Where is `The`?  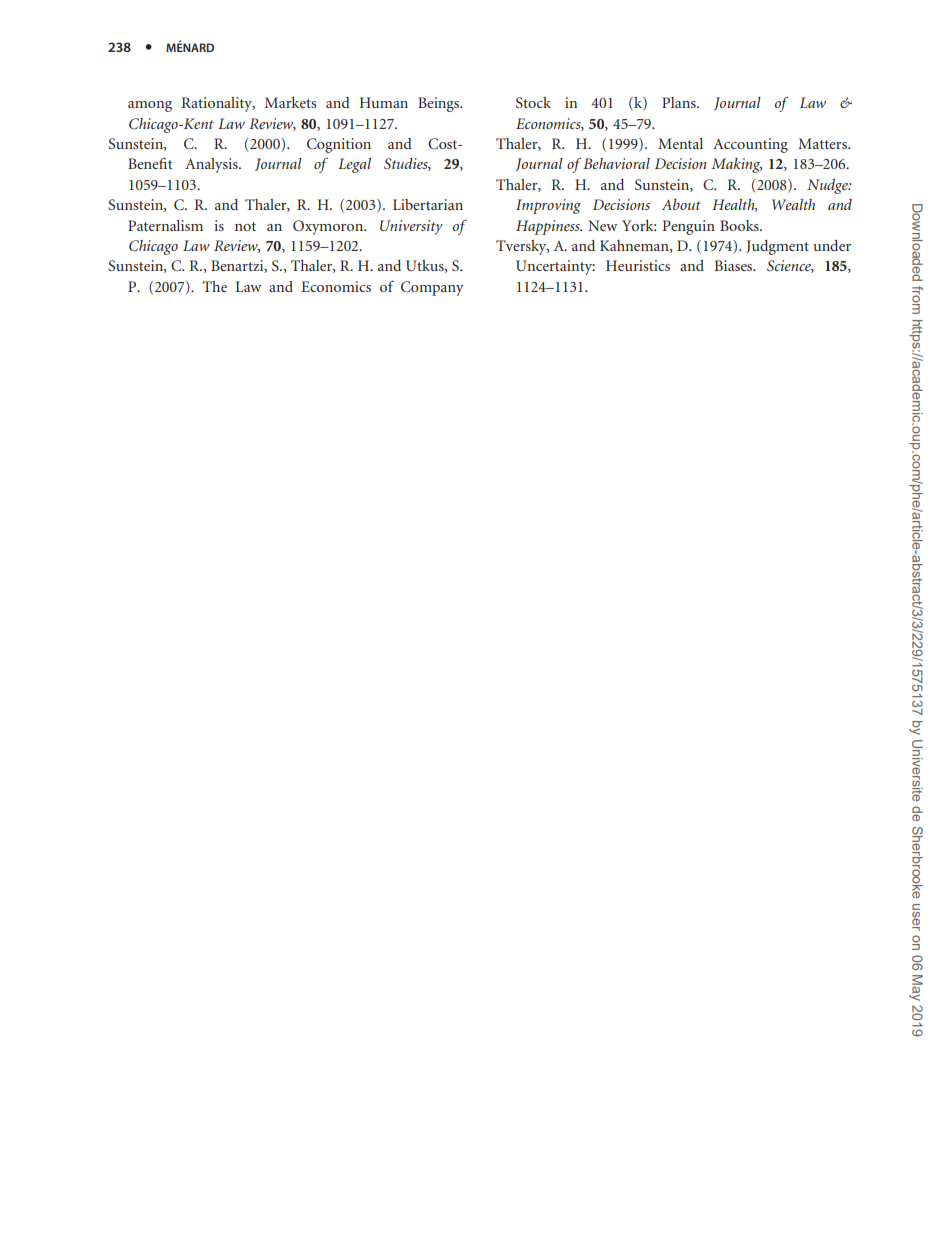 The is located at coordinates (214, 286).
